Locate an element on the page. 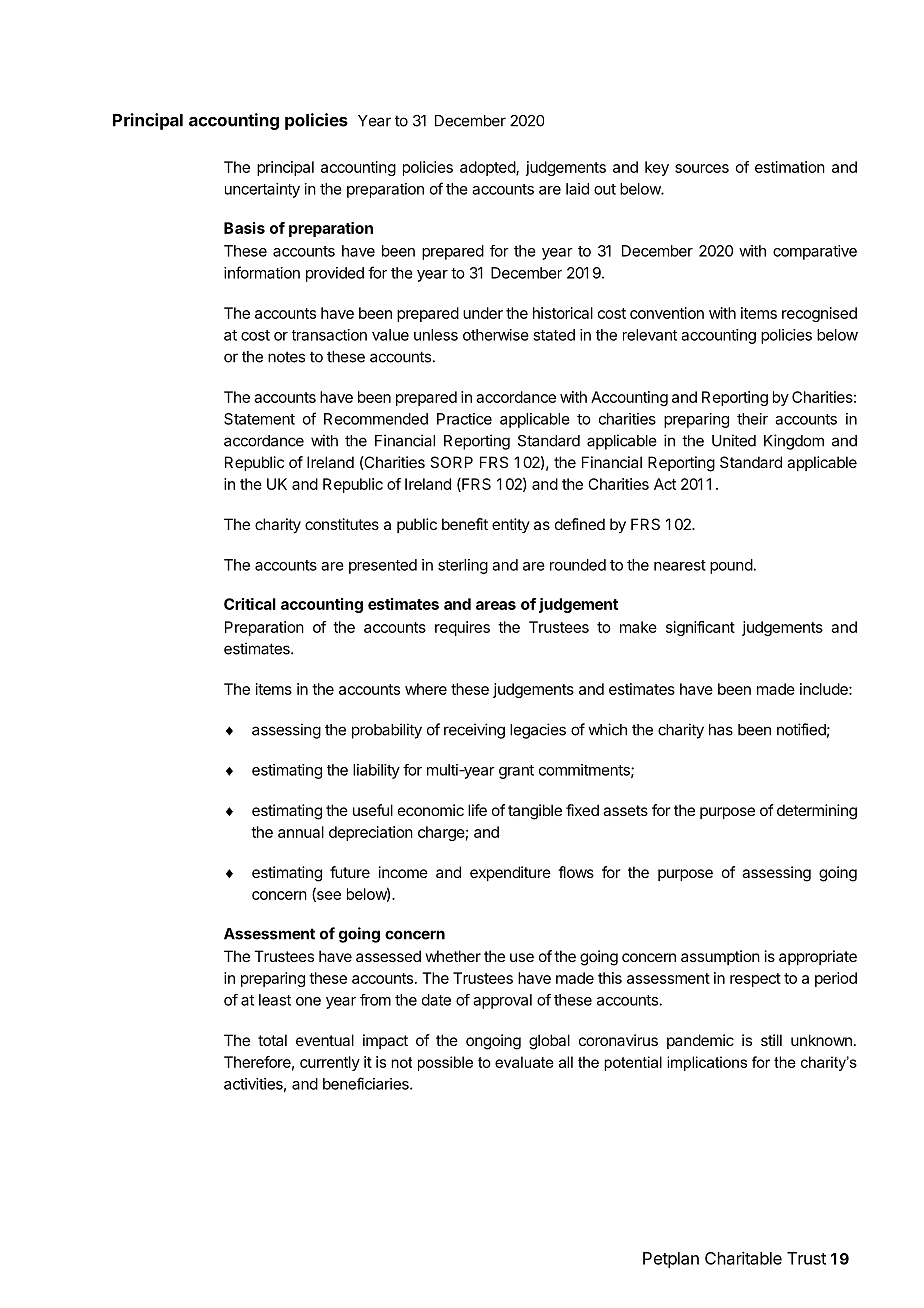 This image has height=1308, width=924. United is located at coordinates (734, 440).
